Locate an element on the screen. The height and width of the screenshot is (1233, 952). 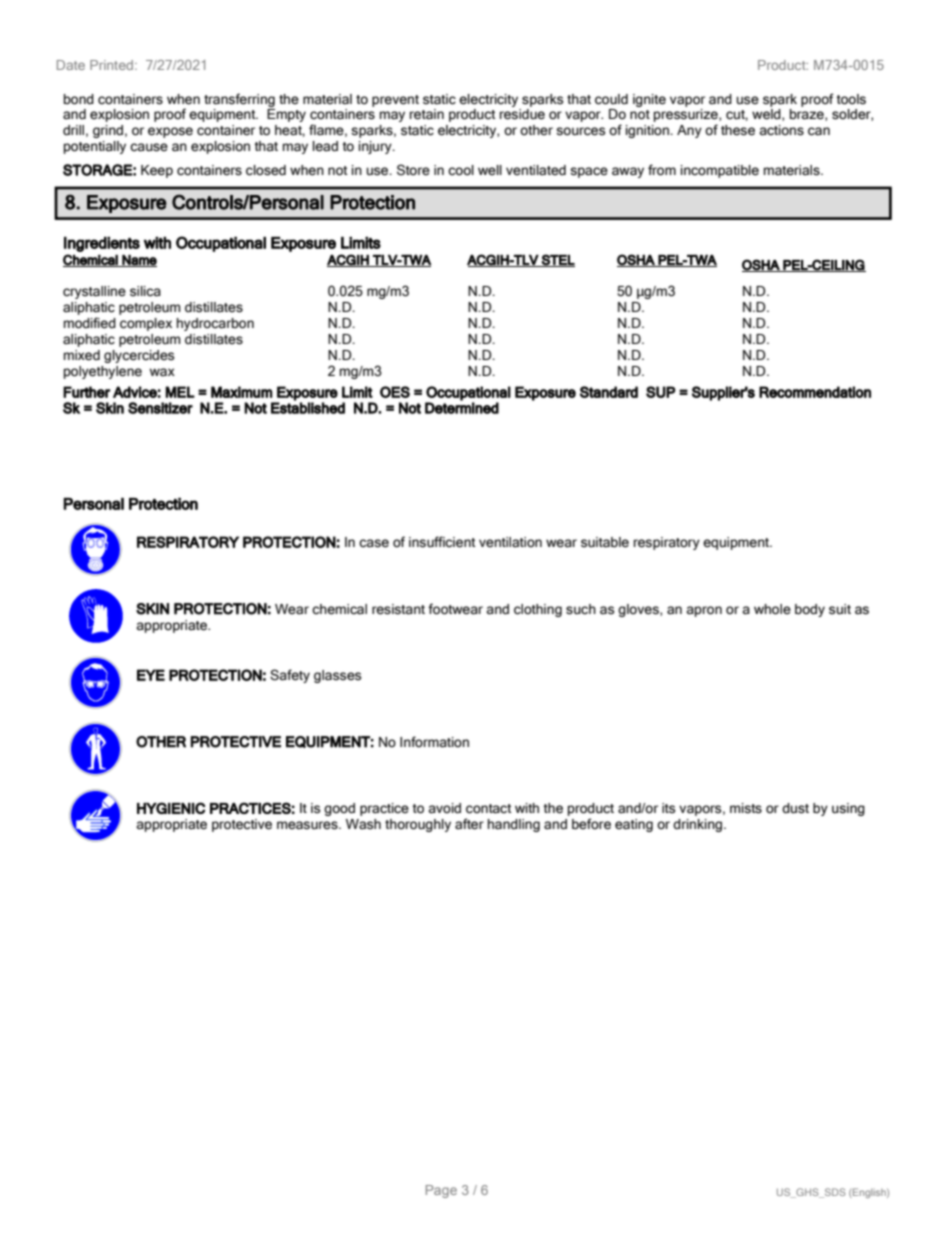
HYGIENIC is located at coordinates (171, 808).
